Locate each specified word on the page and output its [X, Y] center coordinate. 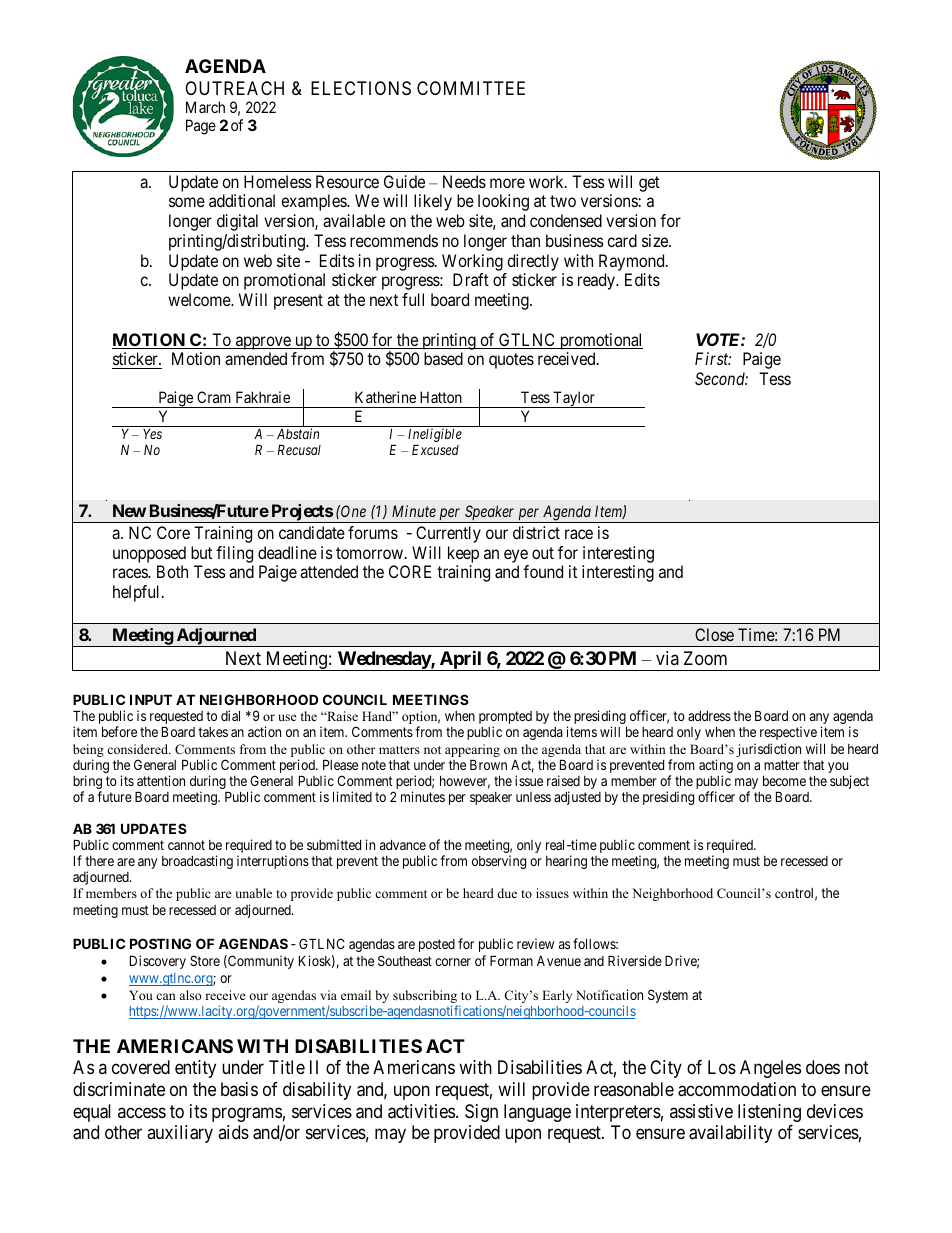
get [649, 184]
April [460, 660]
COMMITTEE [471, 88]
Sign [481, 1113]
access [142, 1112]
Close [714, 634]
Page [201, 127]
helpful [138, 593]
